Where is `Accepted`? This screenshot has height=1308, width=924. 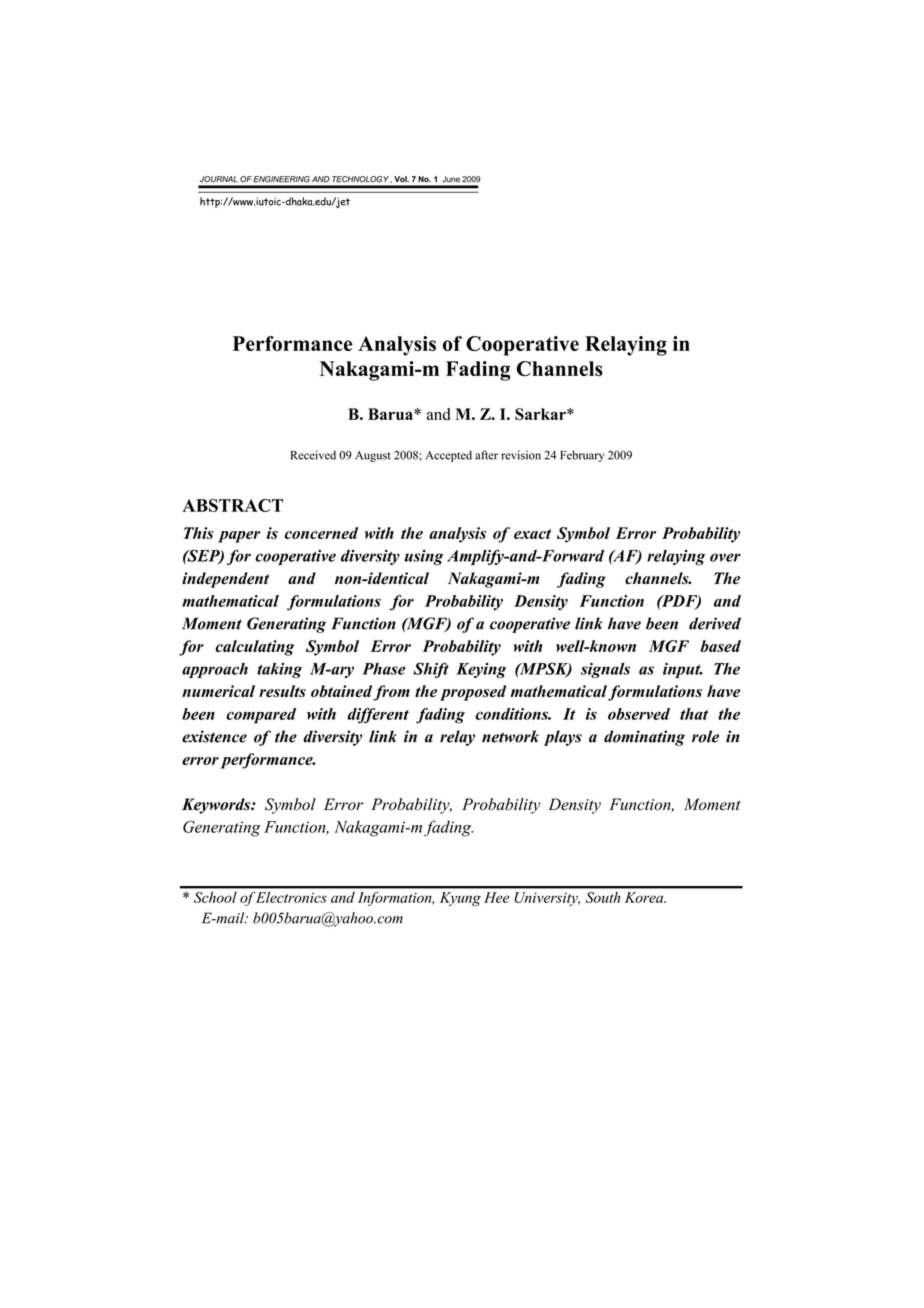
Accepted is located at coordinates (449, 456).
